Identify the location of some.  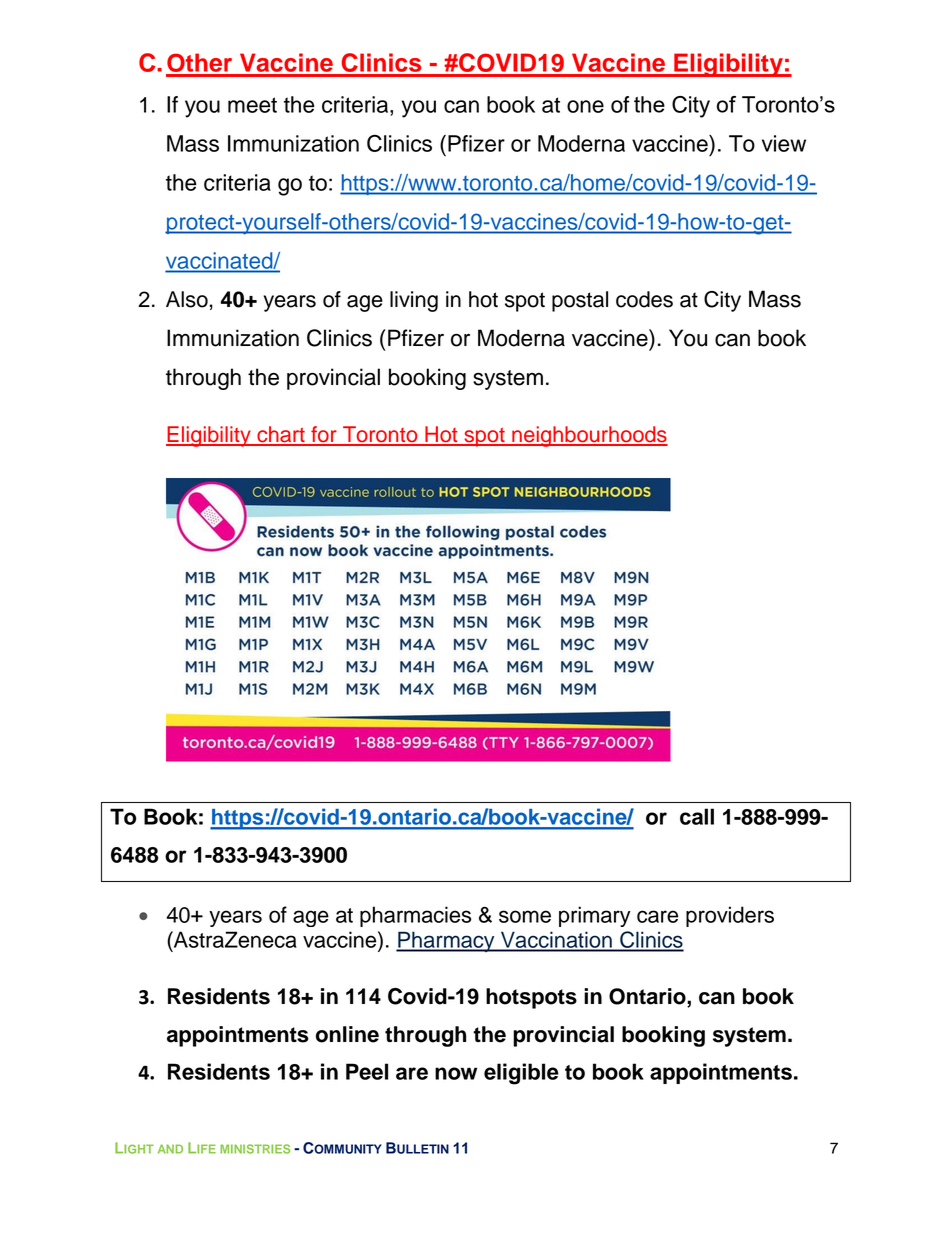
(525, 916).
